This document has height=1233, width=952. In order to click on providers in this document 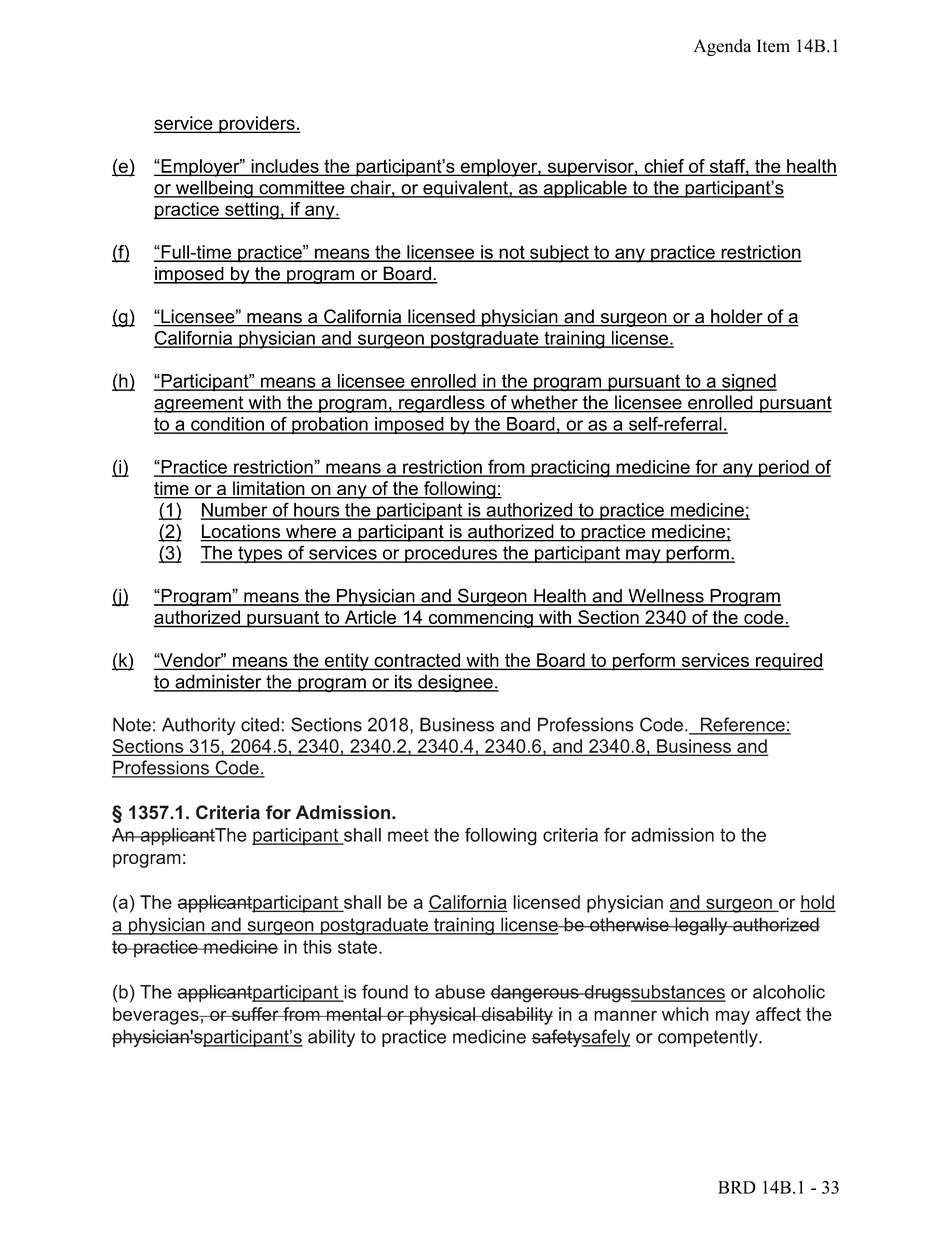, I will do `click(257, 125)`.
